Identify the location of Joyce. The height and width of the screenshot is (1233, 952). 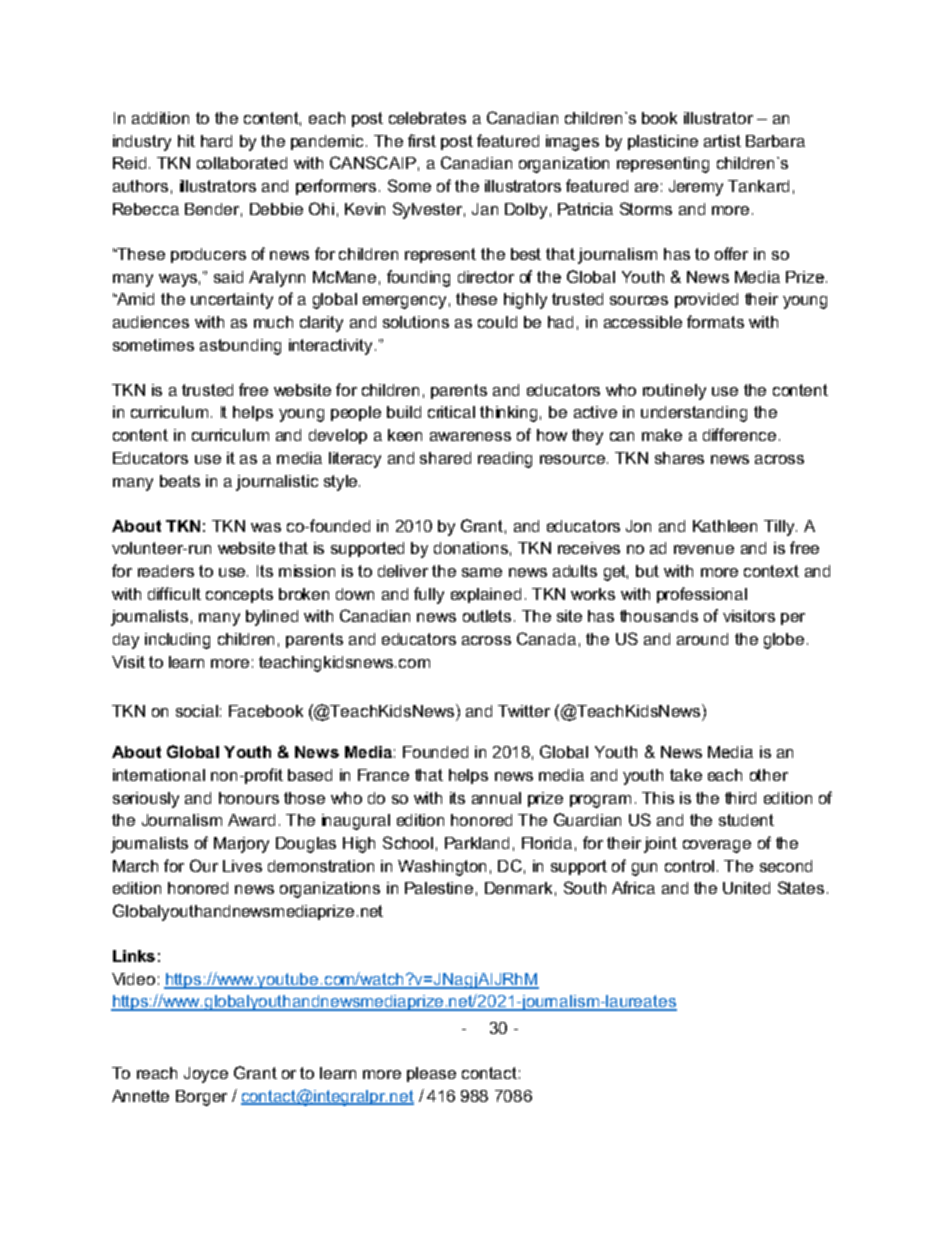
(206, 1075).
